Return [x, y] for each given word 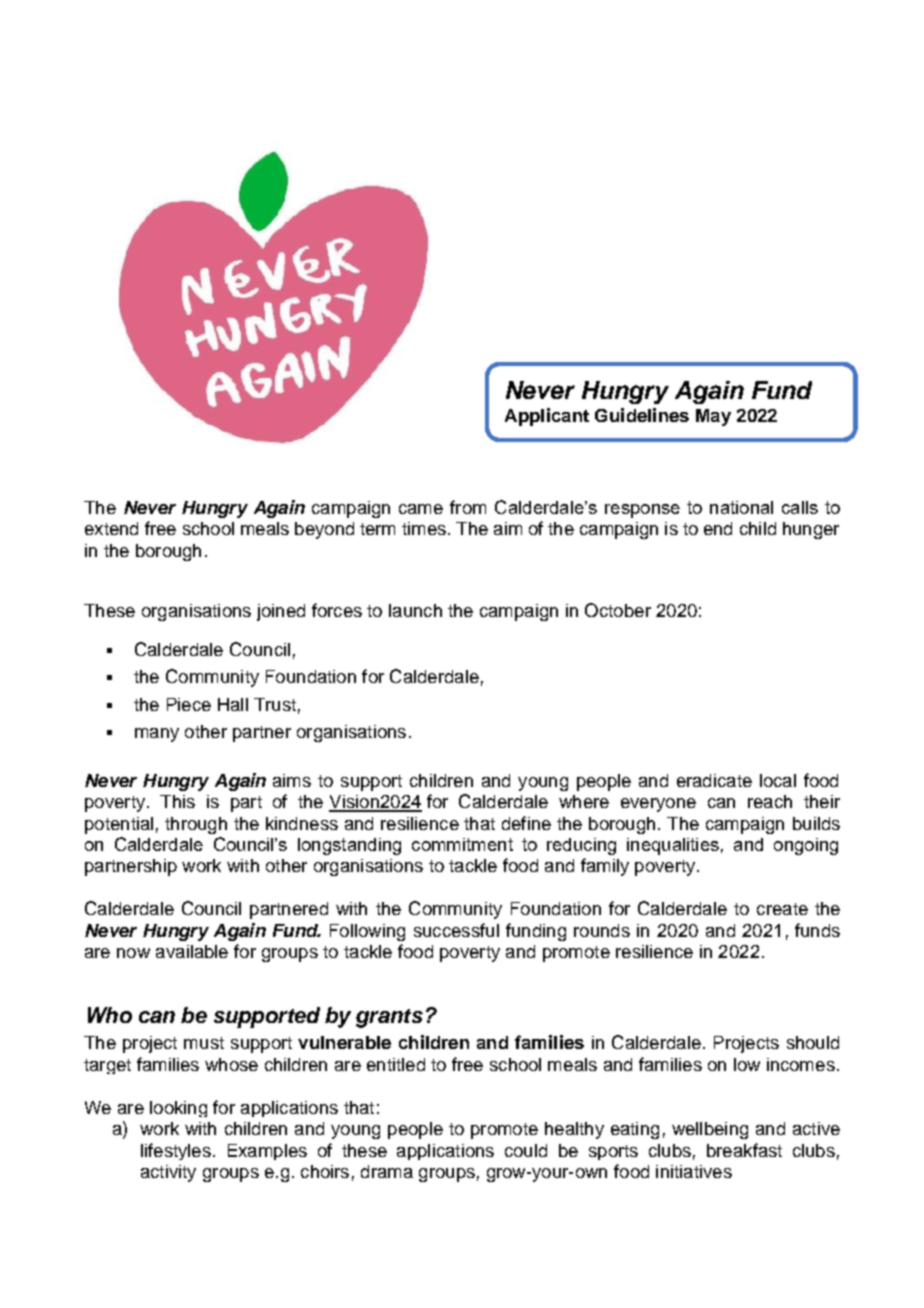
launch [415, 610]
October [618, 610]
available [192, 951]
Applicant [547, 417]
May [713, 417]
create [782, 909]
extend [111, 528]
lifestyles [176, 1151]
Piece [189, 704]
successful [456, 930]
